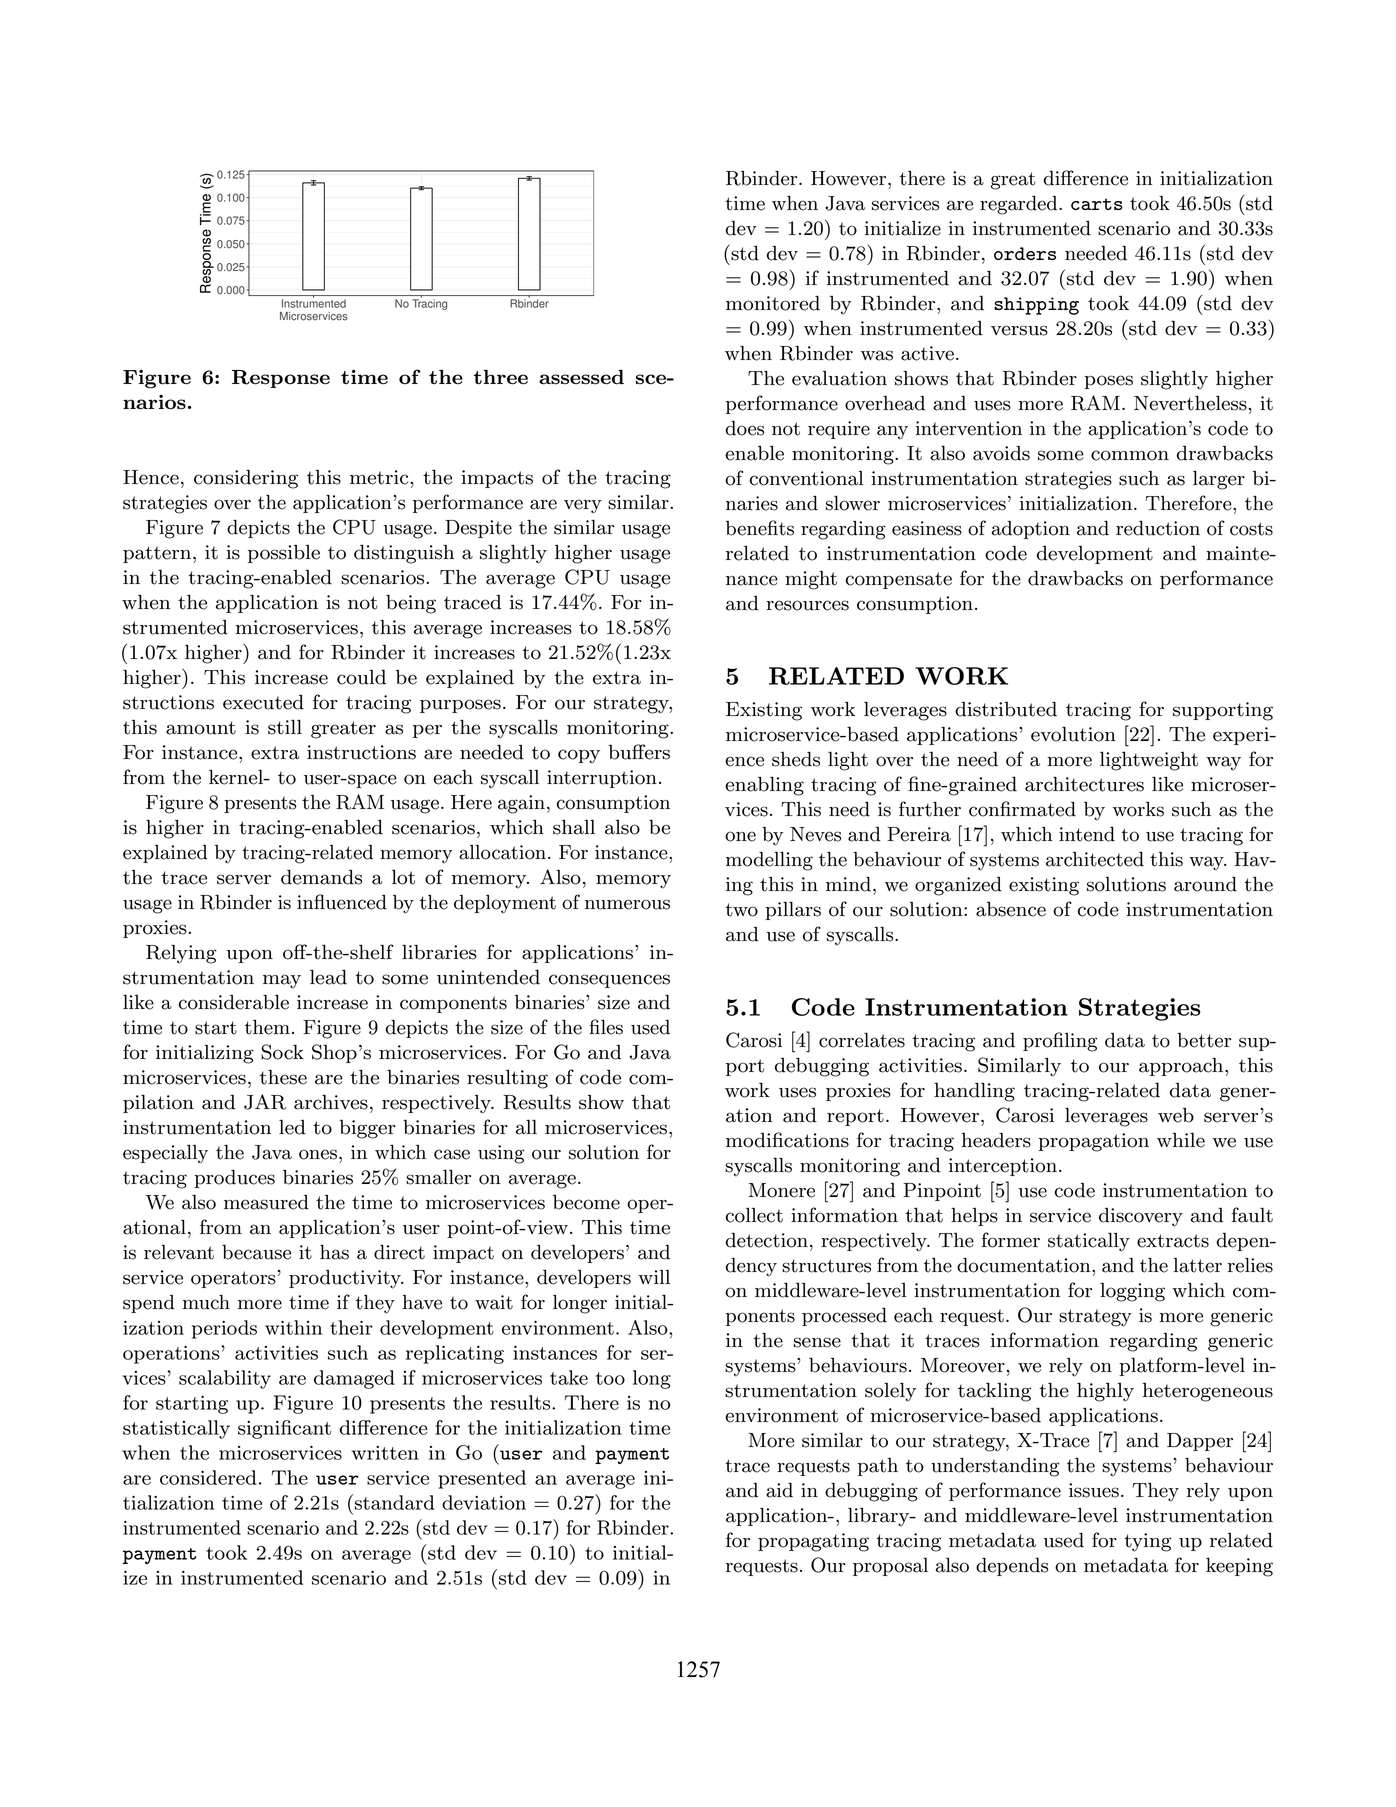 This screenshot has height=1807, width=1396. Describe the element at coordinates (1097, 204) in the screenshot. I see `carts` at that location.
